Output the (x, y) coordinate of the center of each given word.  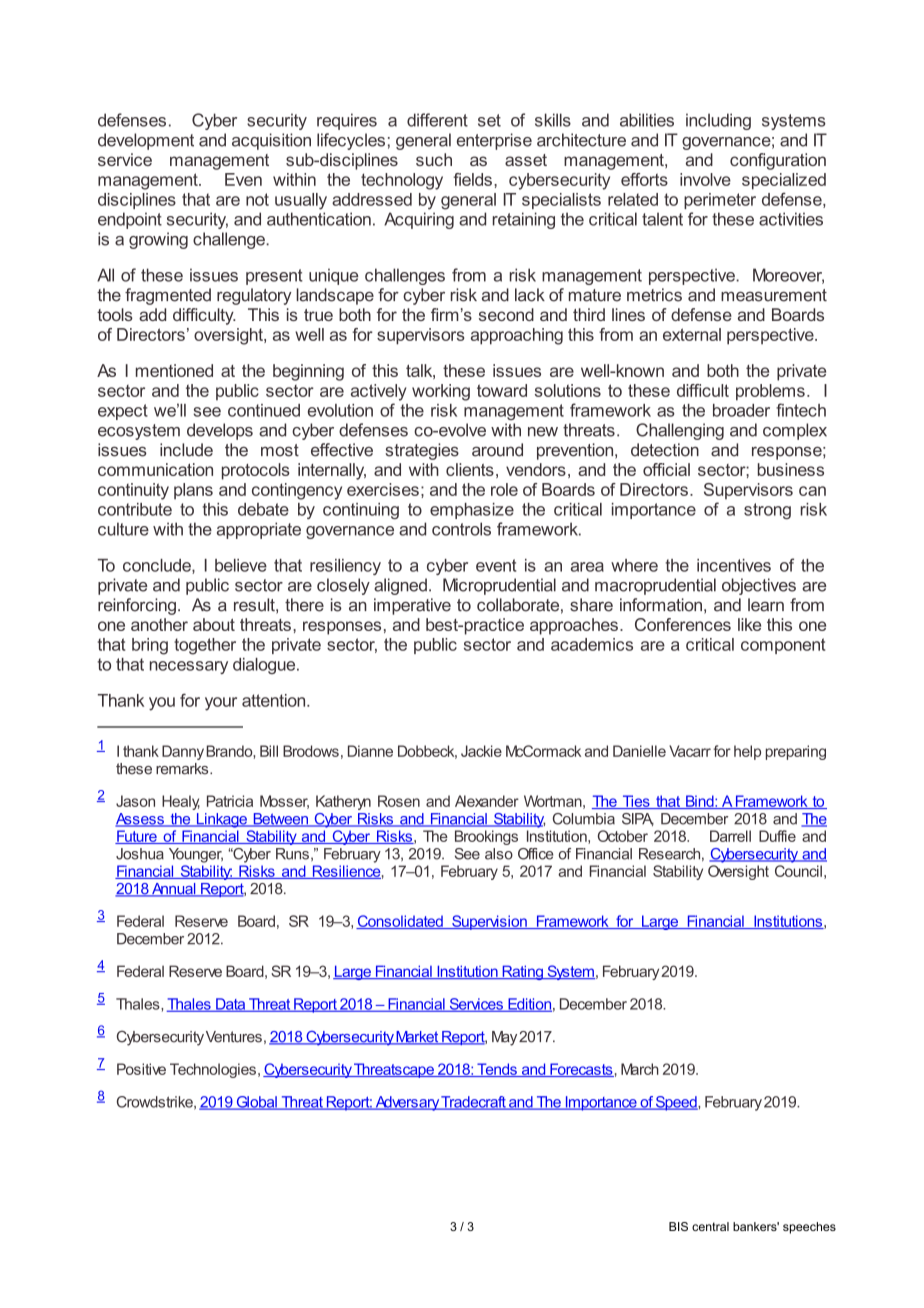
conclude (158, 566)
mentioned (174, 370)
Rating (522, 972)
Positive (141, 1069)
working (441, 392)
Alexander (487, 801)
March (640, 1069)
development (146, 141)
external (692, 334)
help (747, 752)
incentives (734, 565)
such (434, 159)
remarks (183, 769)
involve (705, 179)
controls (461, 529)
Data (231, 1005)
